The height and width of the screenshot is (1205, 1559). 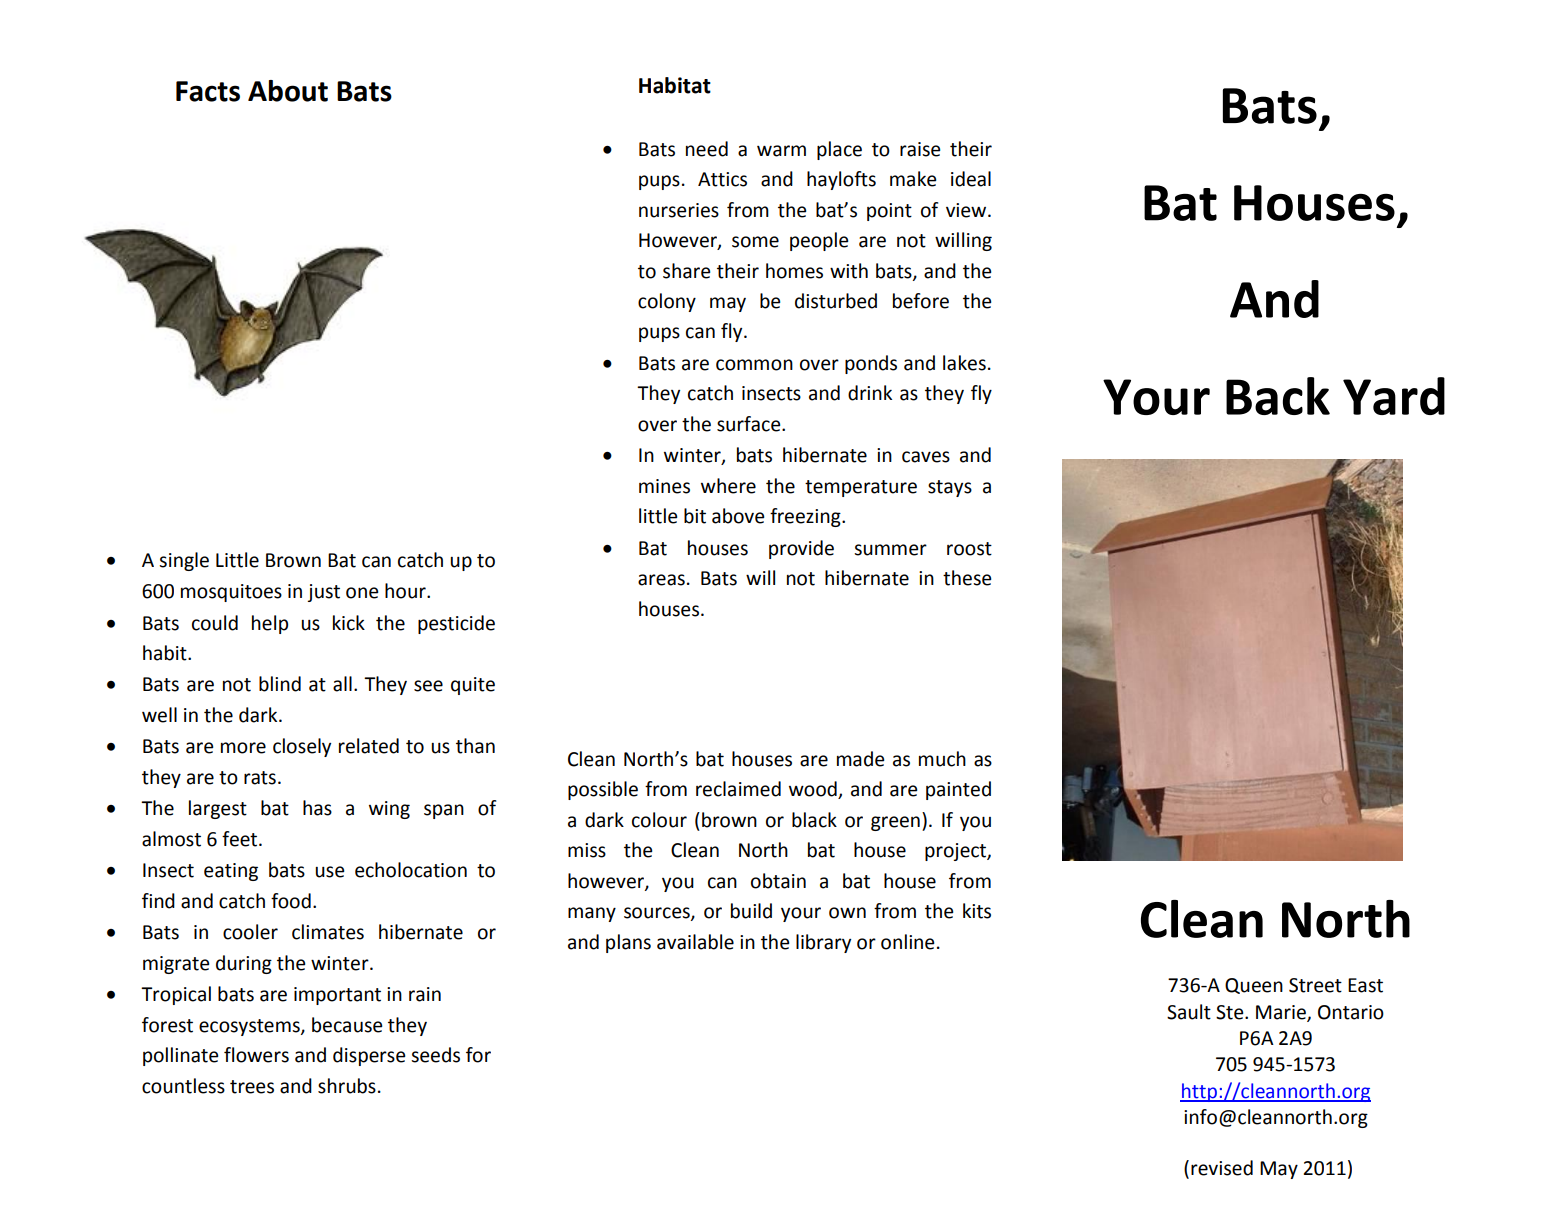 What do you see at coordinates (1222, 1168) in the screenshot?
I see `revised` at bounding box center [1222, 1168].
